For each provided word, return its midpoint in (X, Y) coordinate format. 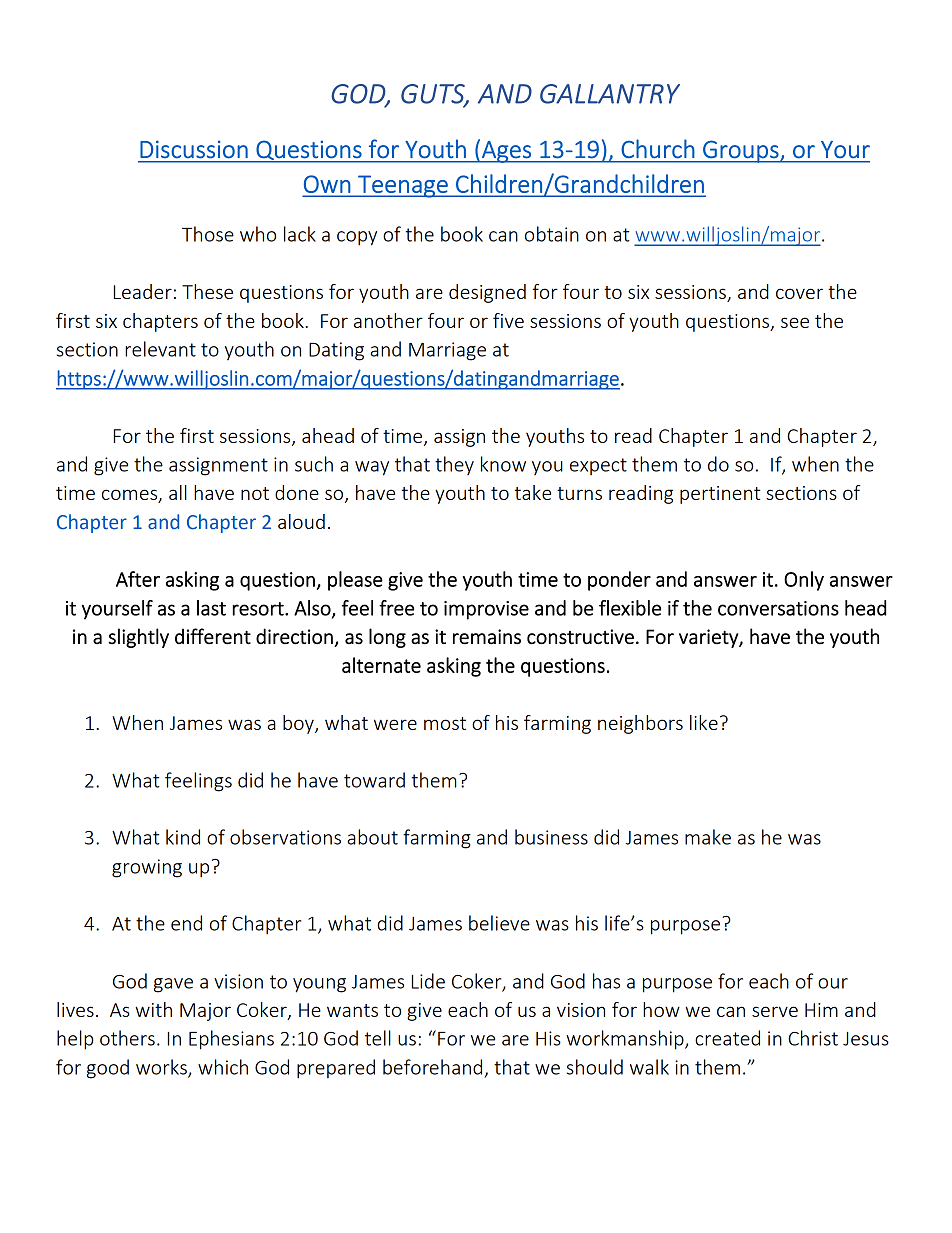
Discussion (194, 149)
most (445, 723)
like (704, 722)
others (127, 1038)
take (533, 492)
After (138, 579)
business (551, 837)
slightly (138, 638)
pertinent (720, 495)
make (708, 837)
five (508, 320)
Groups (741, 151)
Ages (506, 152)
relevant (160, 349)
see (795, 322)
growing (147, 868)
